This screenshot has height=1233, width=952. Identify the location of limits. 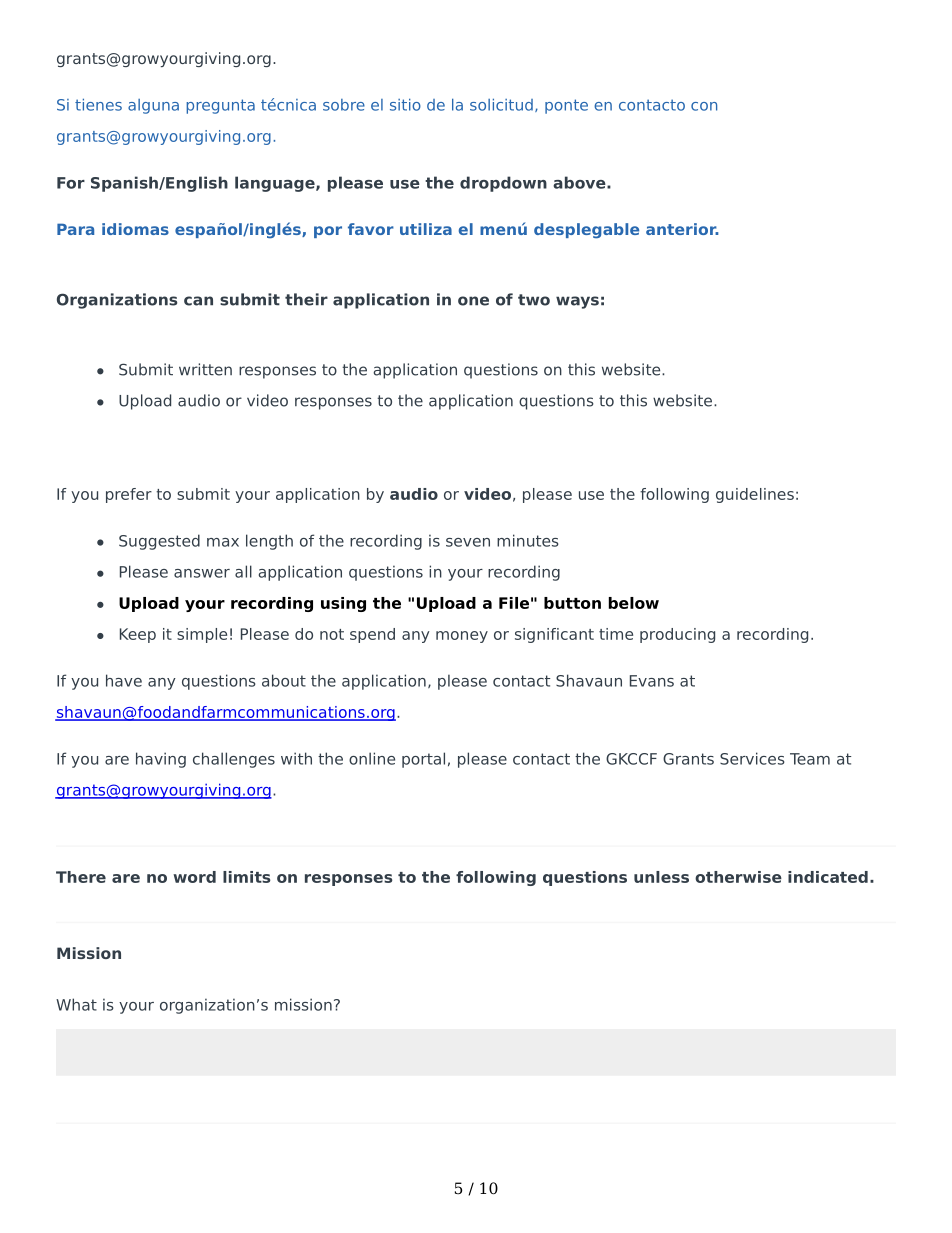
(246, 877).
